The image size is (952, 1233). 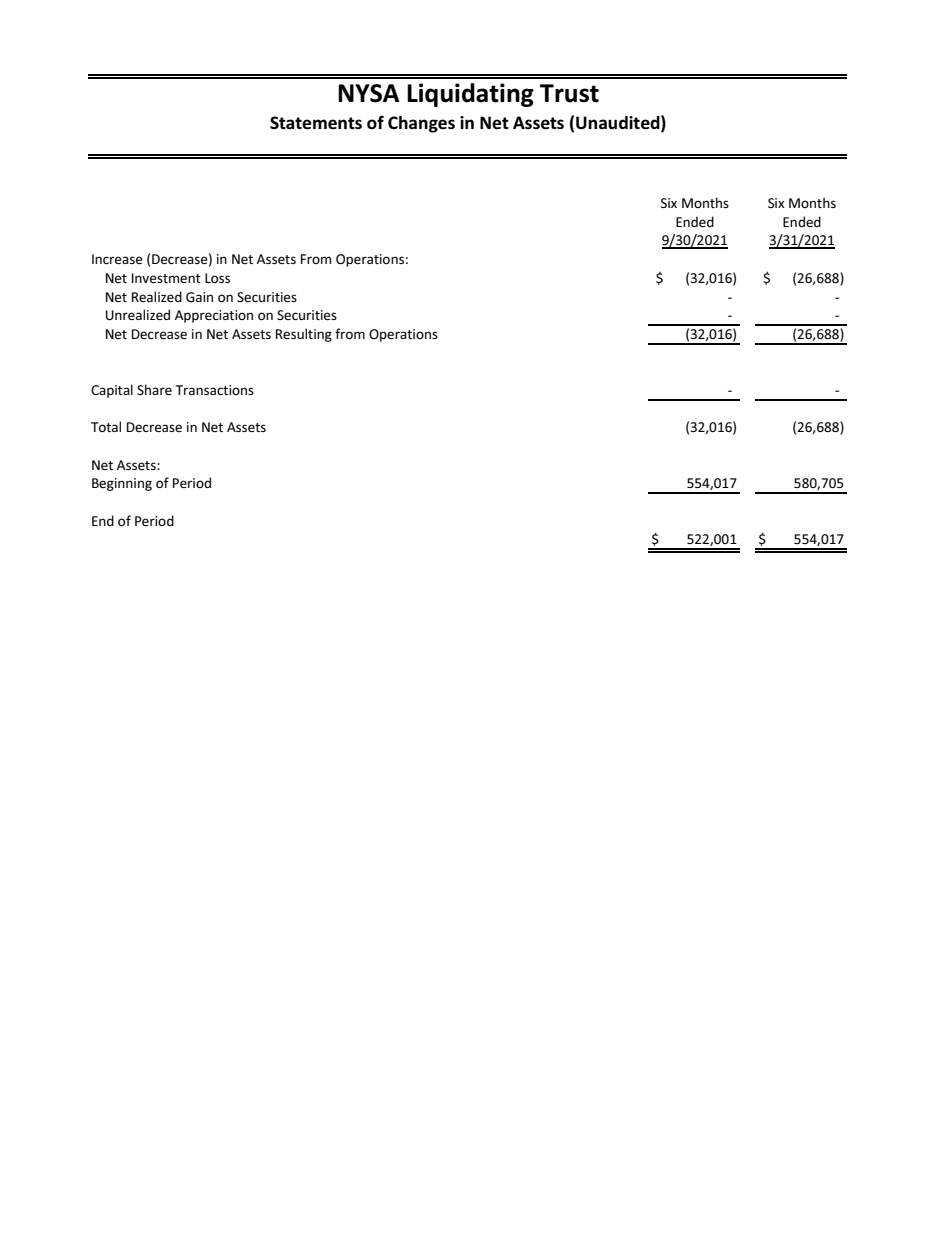 What do you see at coordinates (421, 124) in the image?
I see `Changes` at bounding box center [421, 124].
